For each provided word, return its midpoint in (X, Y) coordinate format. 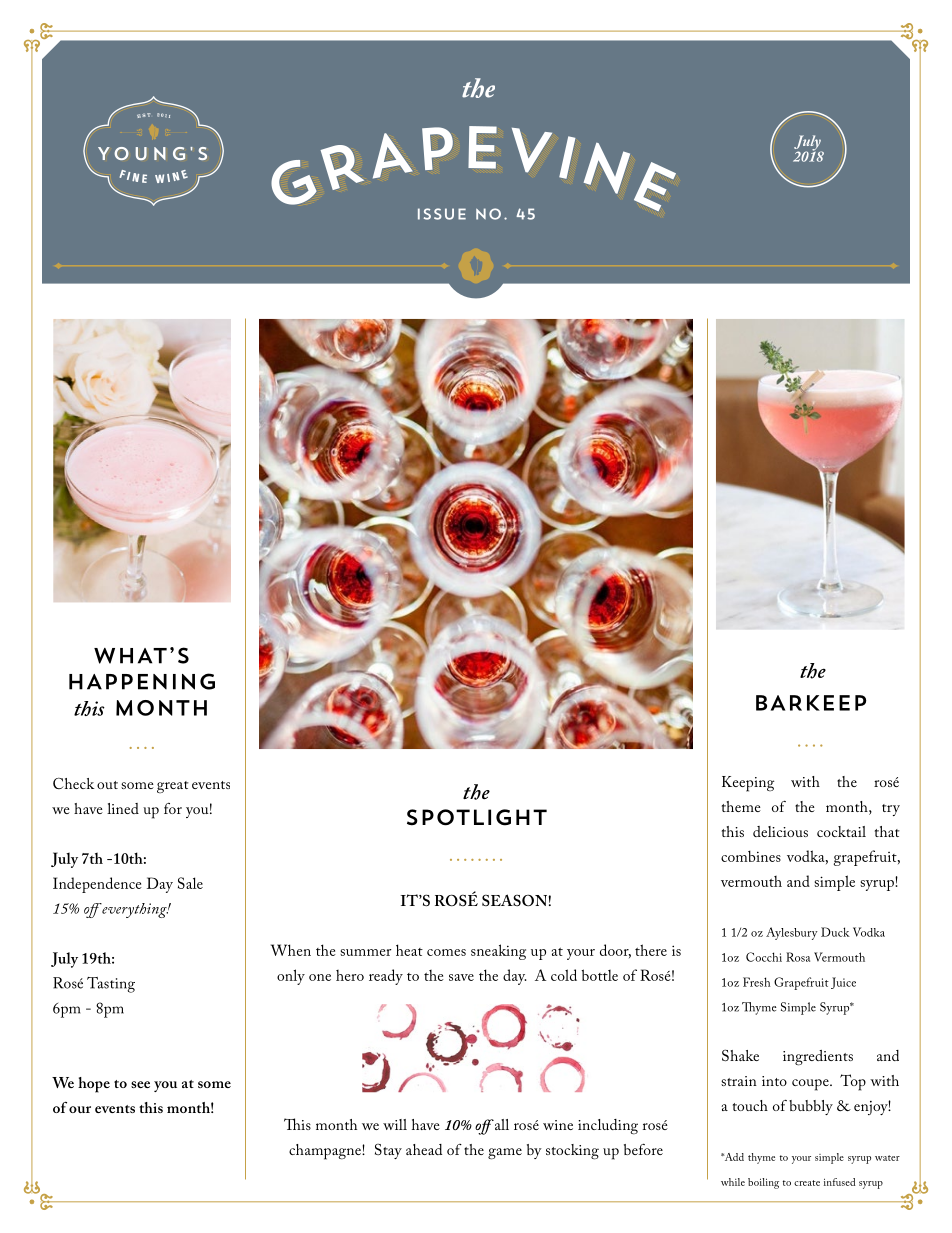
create (807, 1183)
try (891, 810)
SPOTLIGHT (477, 817)
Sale (190, 883)
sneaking (498, 952)
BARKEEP (811, 703)
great (173, 787)
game (505, 1154)
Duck (835, 932)
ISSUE (442, 214)
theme (741, 806)
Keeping (748, 784)
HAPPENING (142, 681)
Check (74, 783)
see (140, 1084)
